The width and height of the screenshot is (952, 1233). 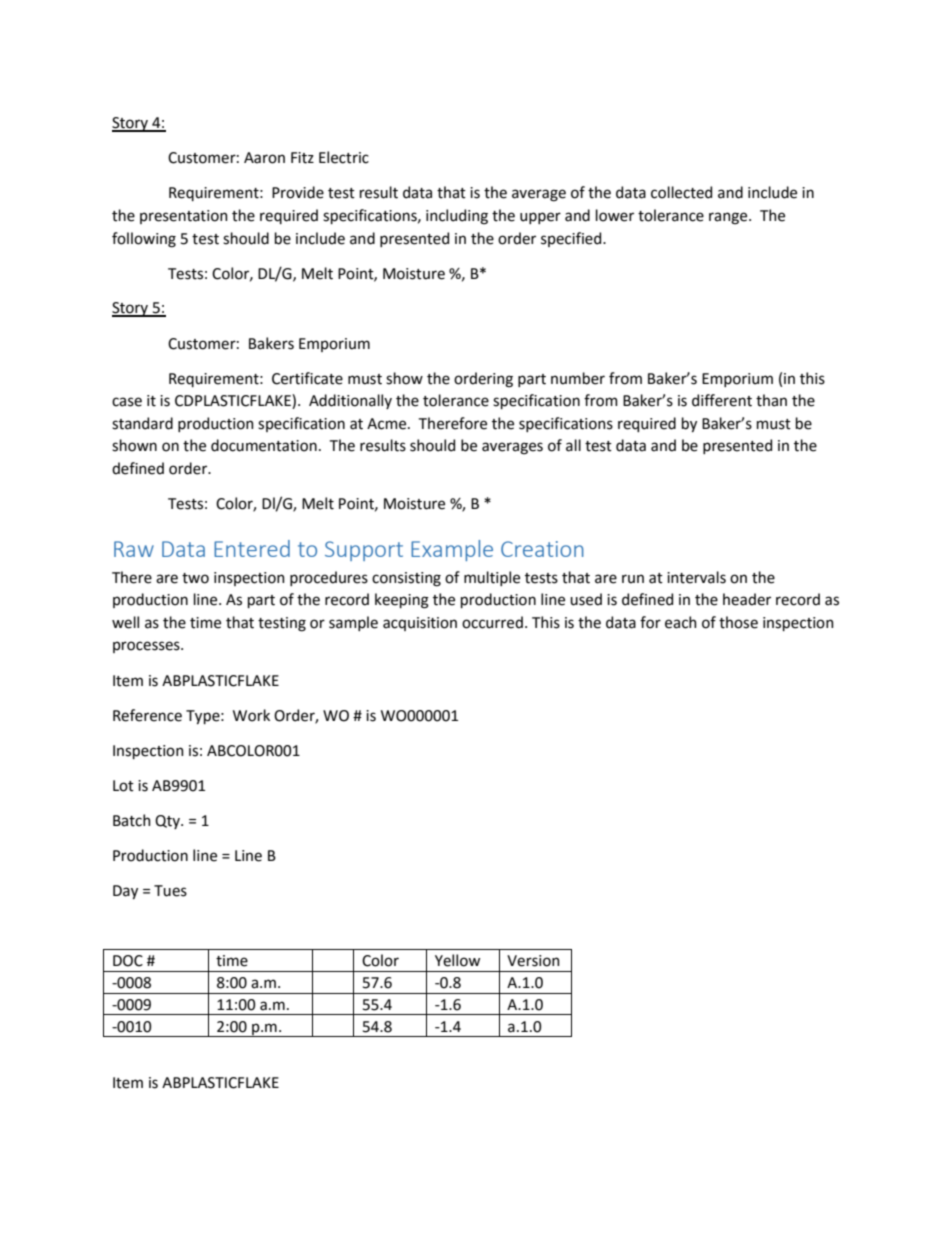 What do you see at coordinates (696, 577) in the screenshot?
I see `intervals` at bounding box center [696, 577].
